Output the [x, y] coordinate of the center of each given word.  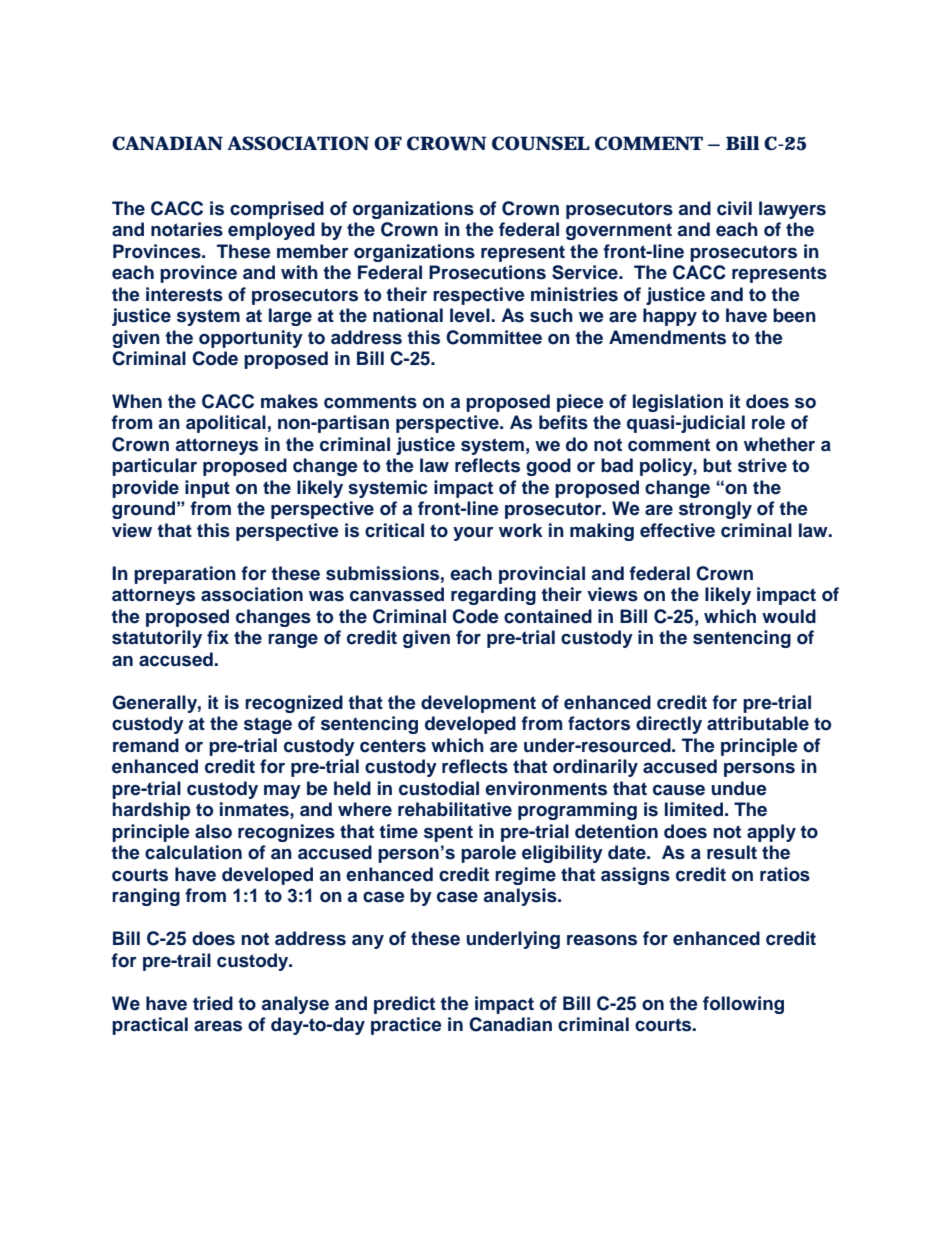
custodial [439, 788]
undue [739, 788]
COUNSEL [541, 143]
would [789, 616]
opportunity [251, 339]
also [213, 831]
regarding [493, 596]
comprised [277, 210]
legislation [678, 403]
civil [734, 208]
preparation [185, 575]
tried [213, 1003]
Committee [494, 337]
